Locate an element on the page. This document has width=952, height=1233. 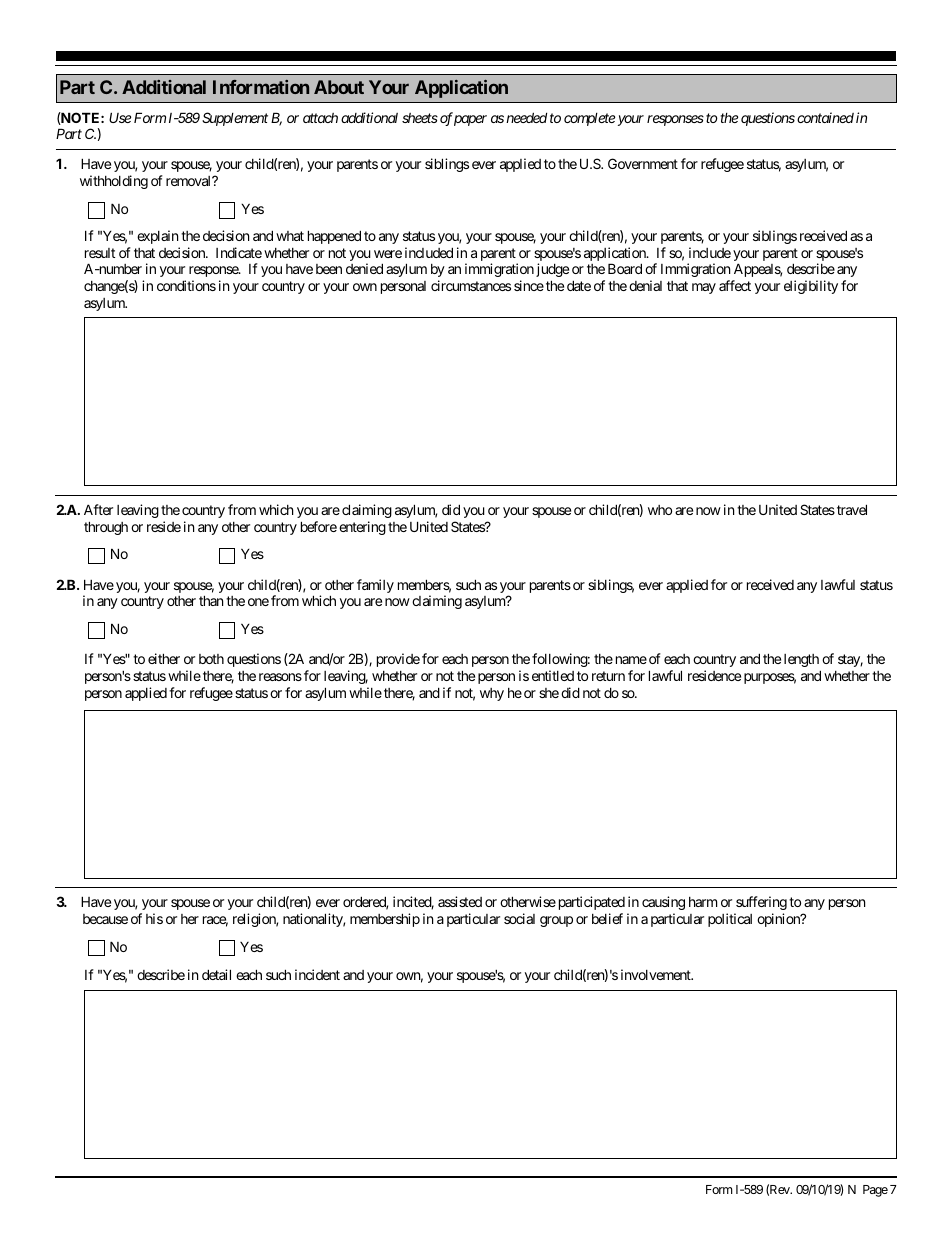
After is located at coordinates (98, 509).
